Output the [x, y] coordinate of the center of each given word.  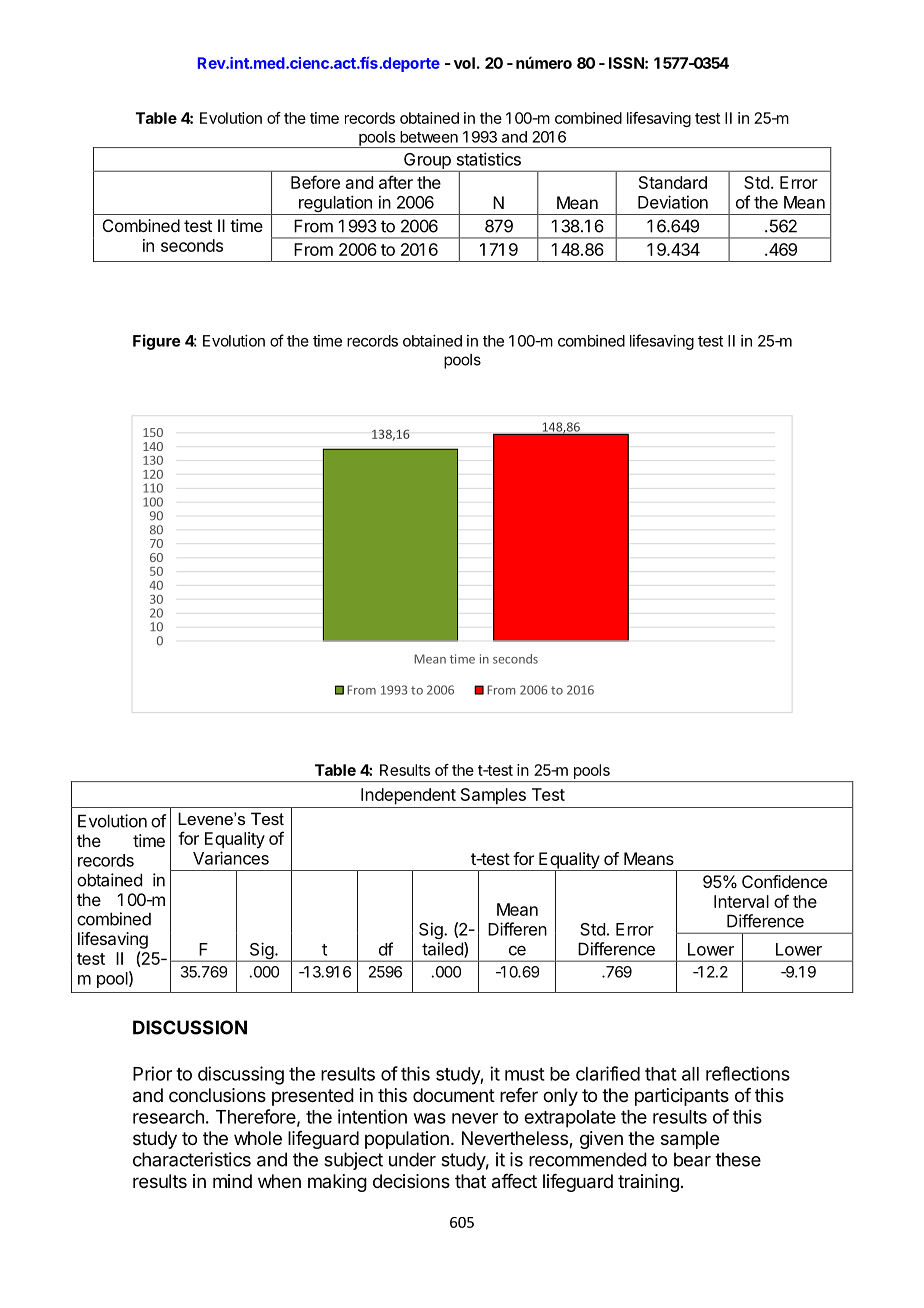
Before [315, 182]
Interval [741, 901]
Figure [156, 342]
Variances [231, 858]
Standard [673, 182]
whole [258, 1138]
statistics [489, 159]
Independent [408, 796]
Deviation [673, 202]
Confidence [784, 881]
